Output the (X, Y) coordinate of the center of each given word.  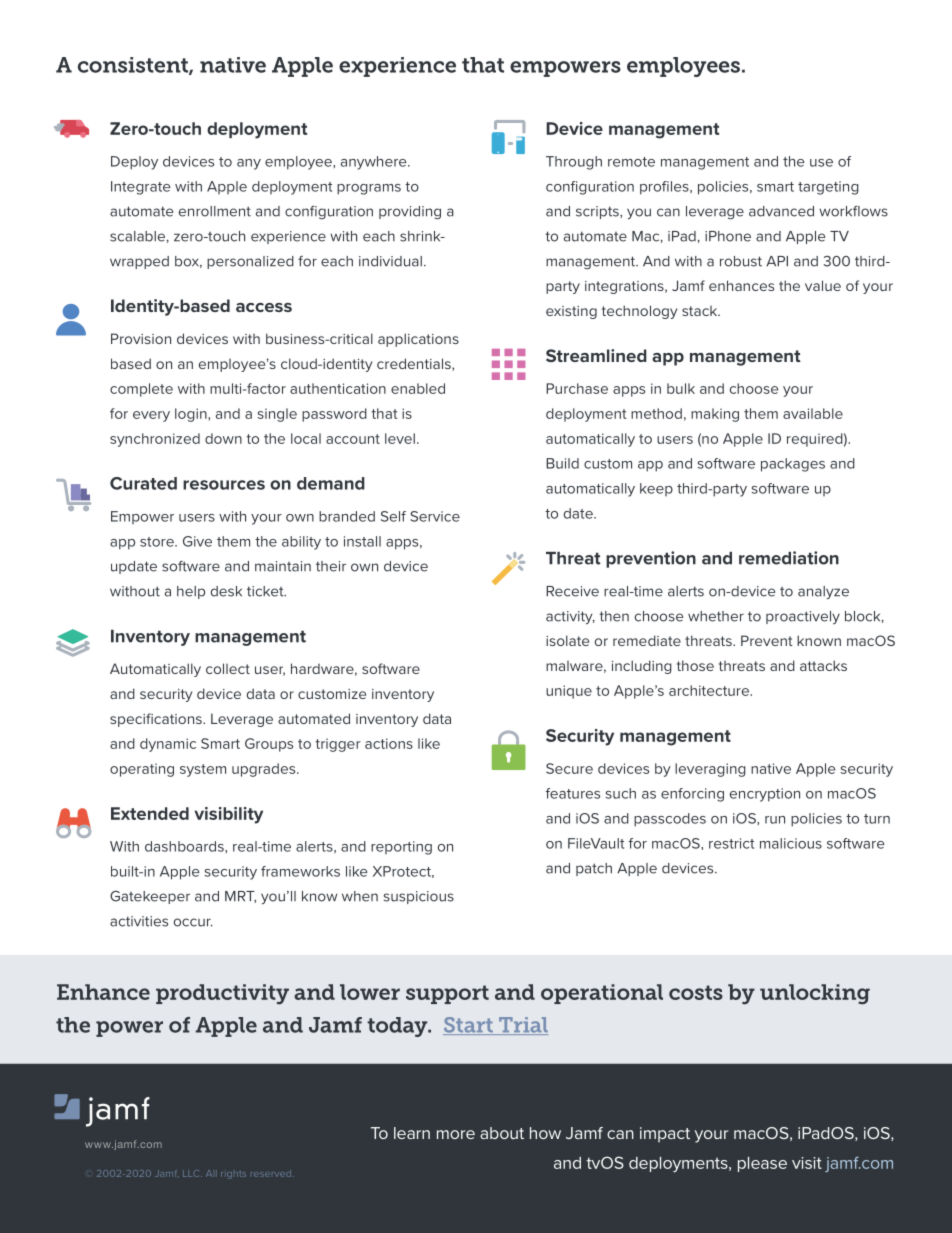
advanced (781, 211)
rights (233, 1175)
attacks (823, 665)
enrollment (215, 211)
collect (228, 668)
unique (569, 692)
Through (574, 163)
